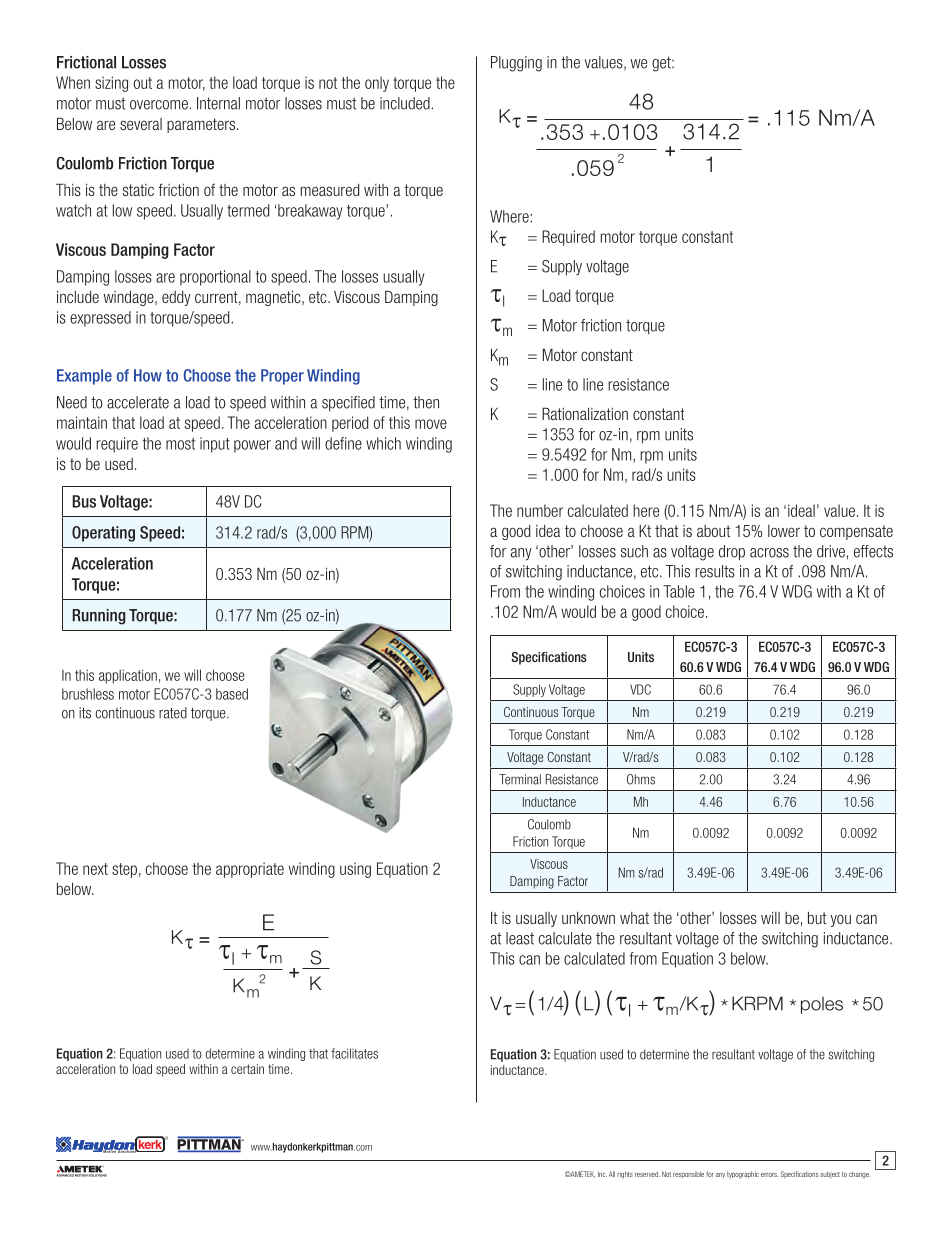  What do you see at coordinates (377, 84) in the page?
I see `only` at bounding box center [377, 84].
